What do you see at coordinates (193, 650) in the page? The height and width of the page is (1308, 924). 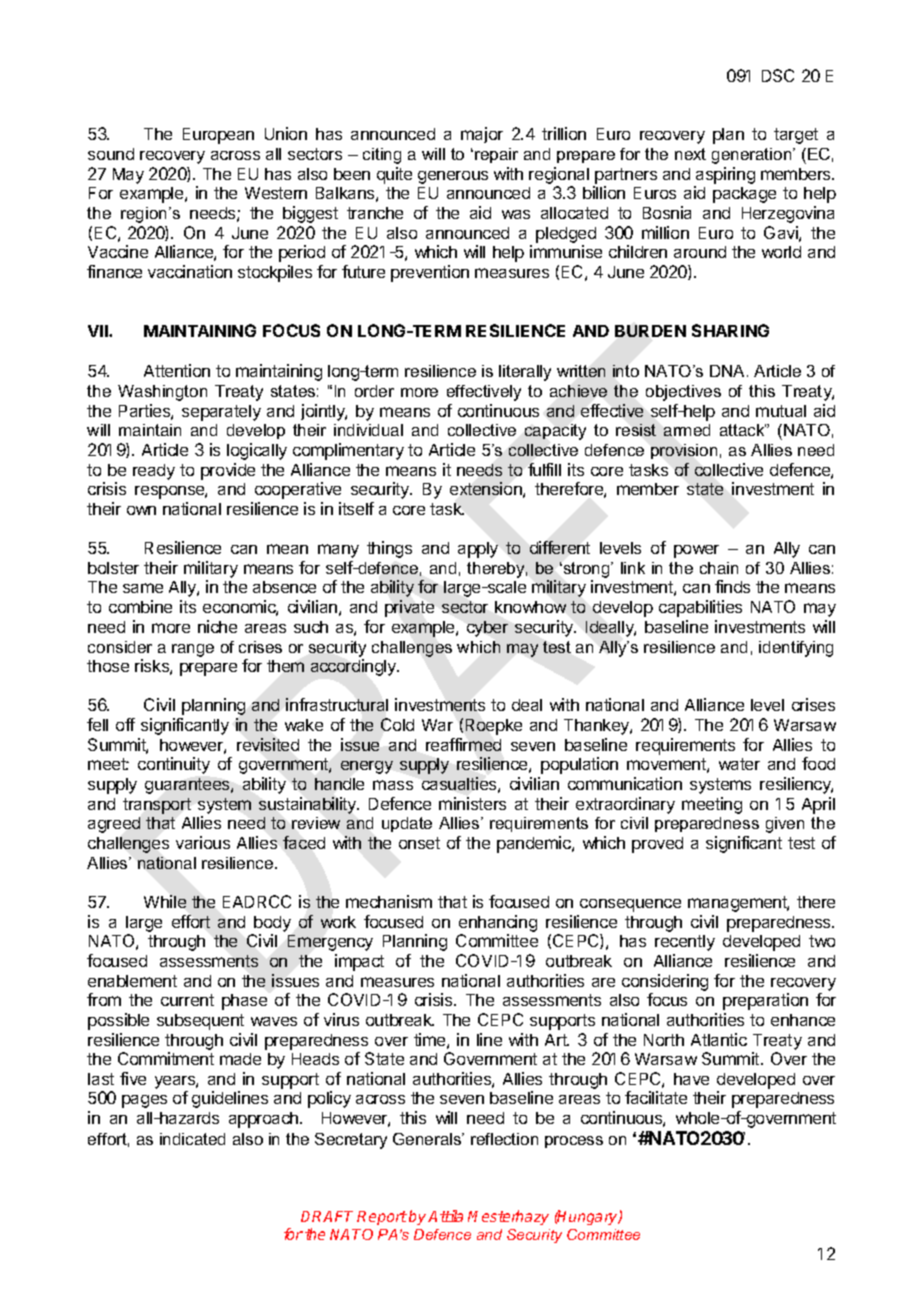 I see `range` at bounding box center [193, 650].
